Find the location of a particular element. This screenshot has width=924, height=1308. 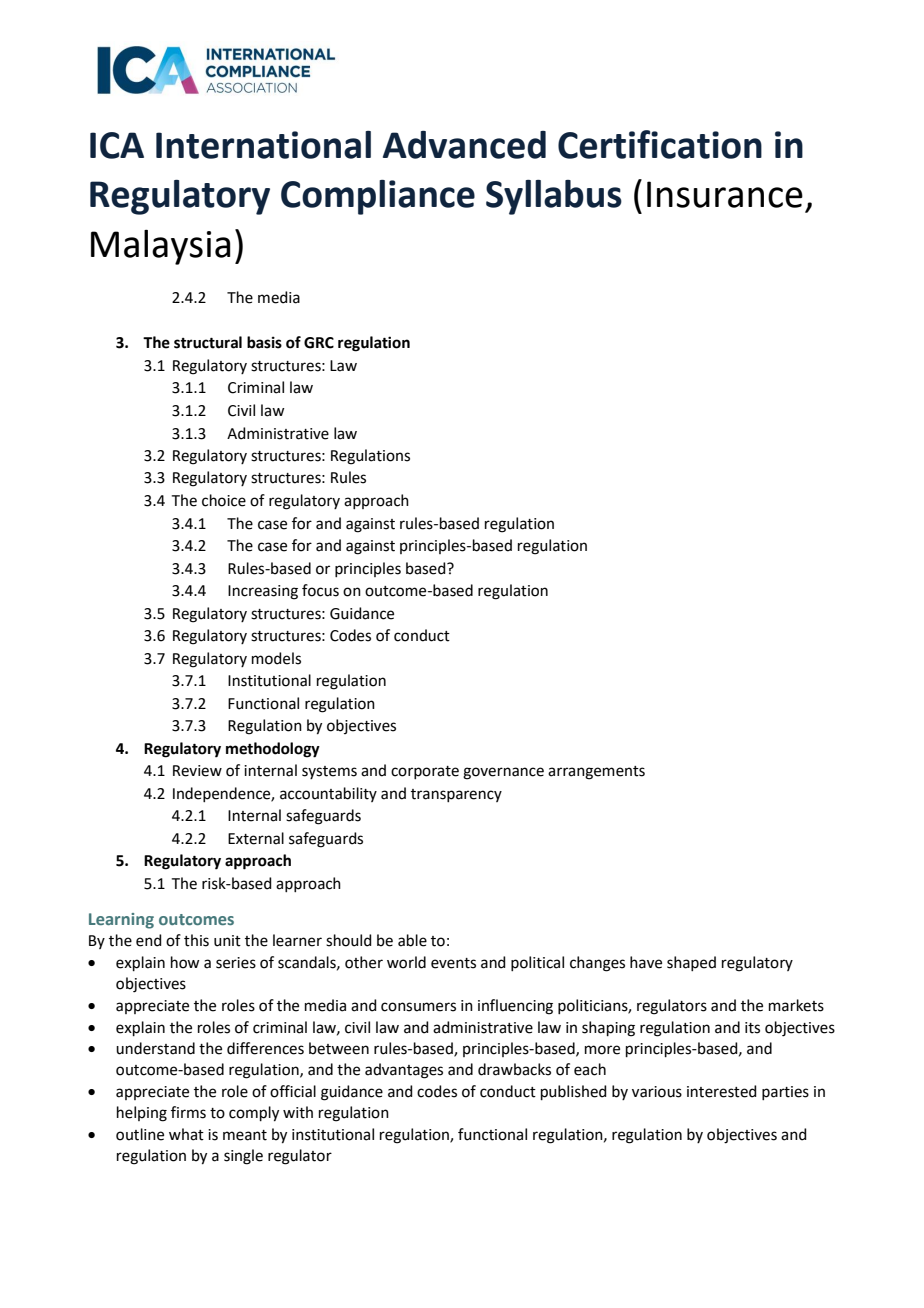

Advanced is located at coordinates (464, 145).
